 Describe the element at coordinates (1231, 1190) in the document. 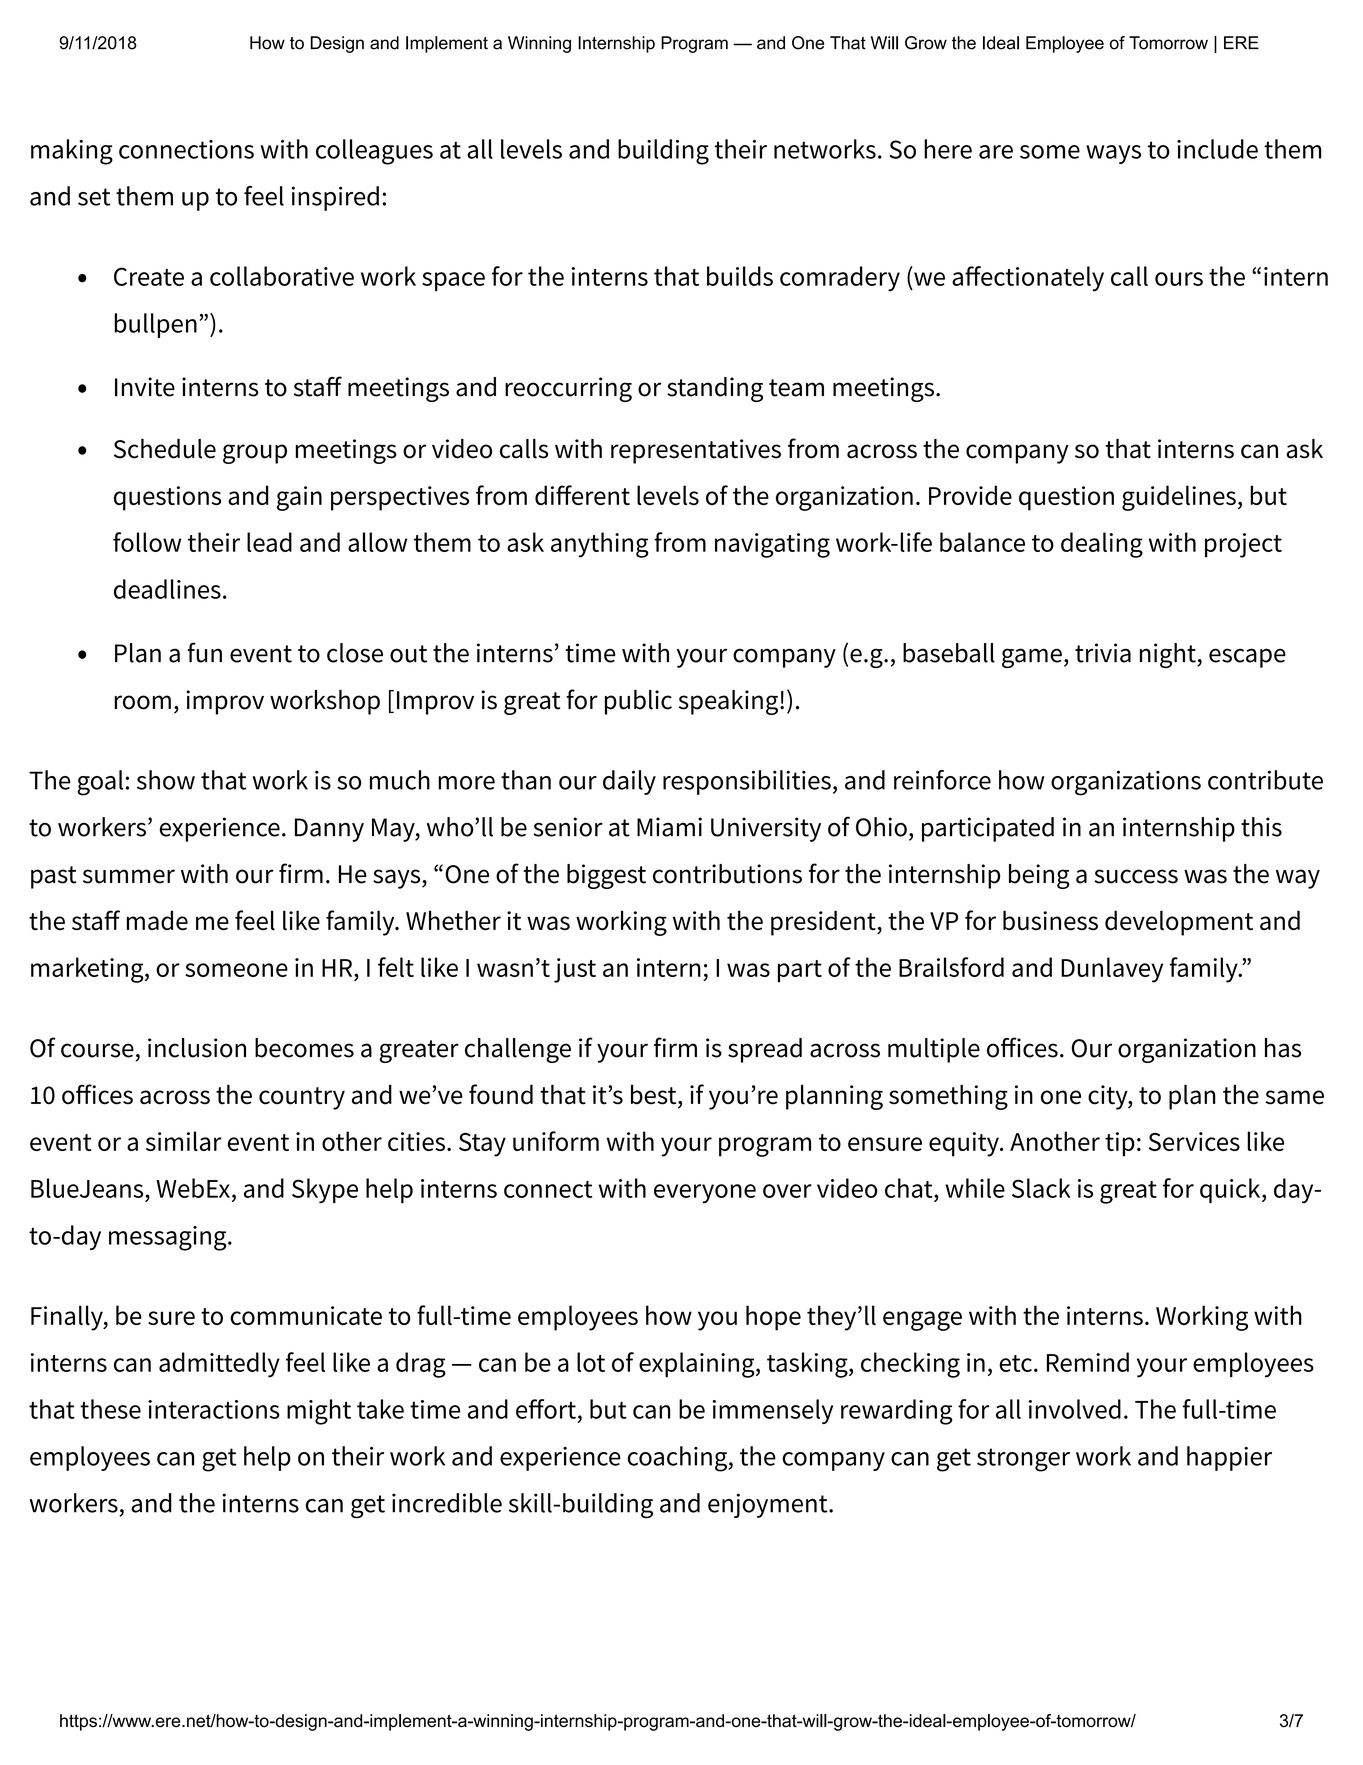

I see `quick` at that location.
